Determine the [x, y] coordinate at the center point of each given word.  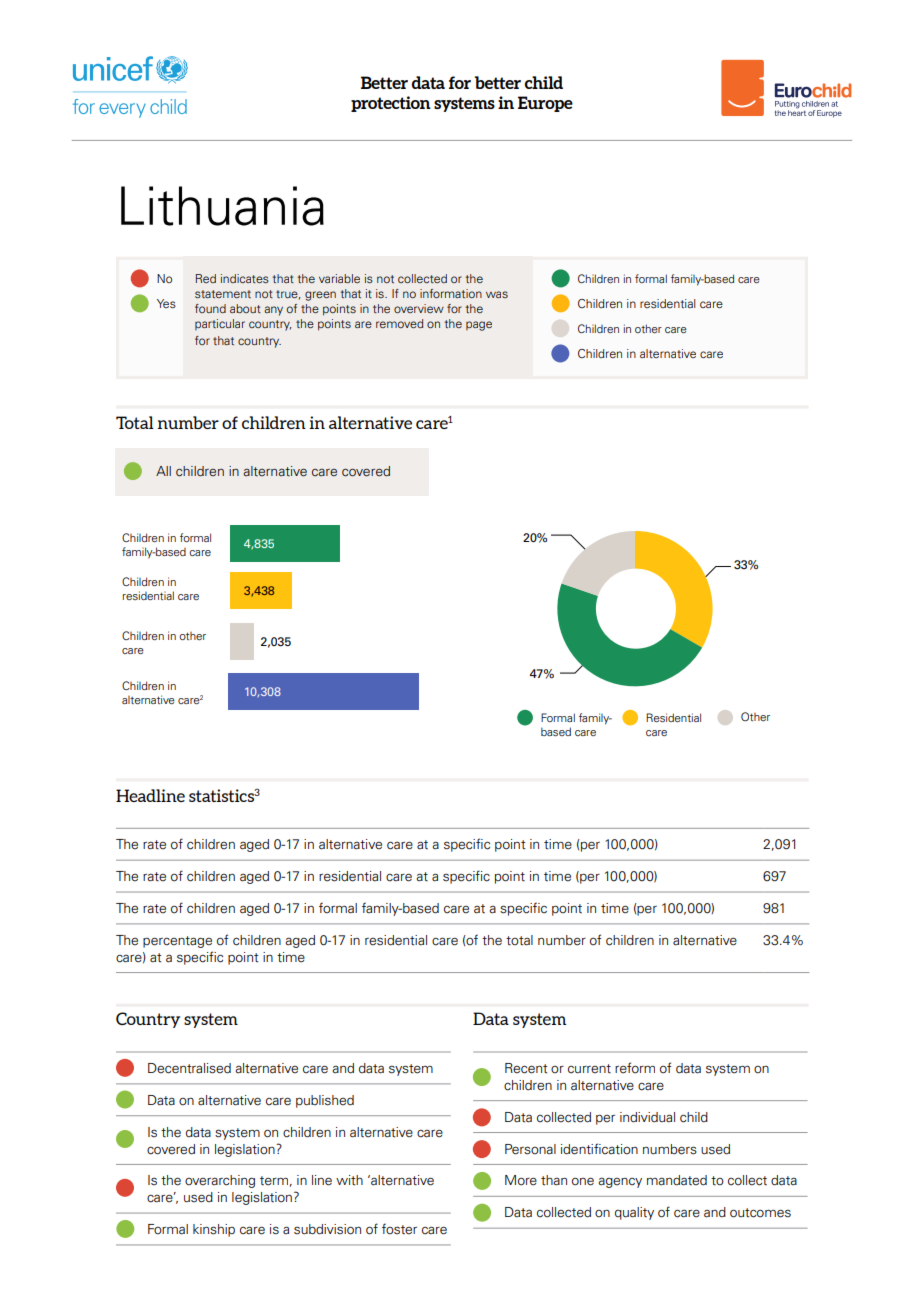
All [163, 471]
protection [391, 104]
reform [635, 1068]
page [479, 326]
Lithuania [222, 206]
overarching [220, 1181]
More [521, 1180]
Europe [545, 104]
